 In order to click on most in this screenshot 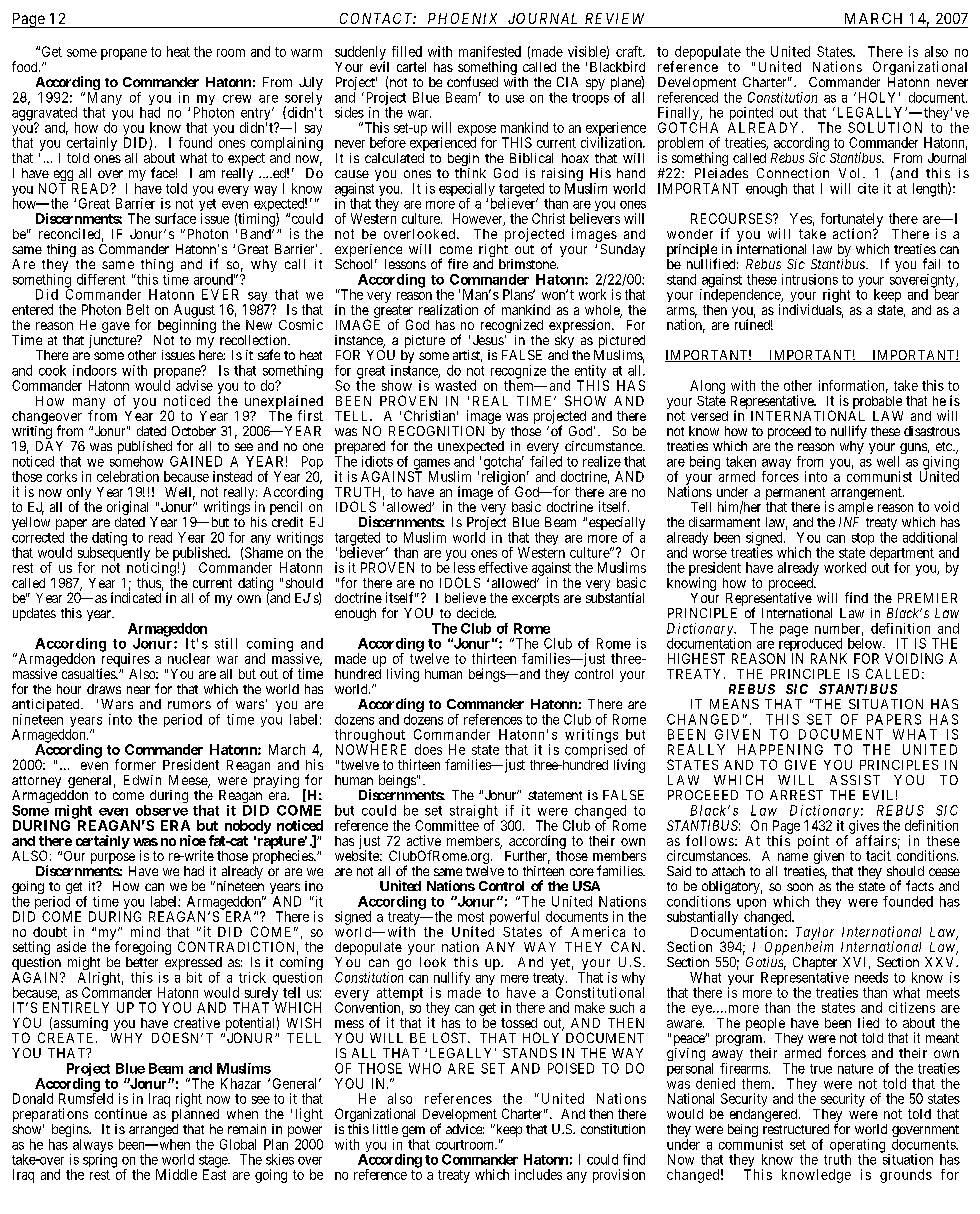, I will do `click(471, 917)`.
